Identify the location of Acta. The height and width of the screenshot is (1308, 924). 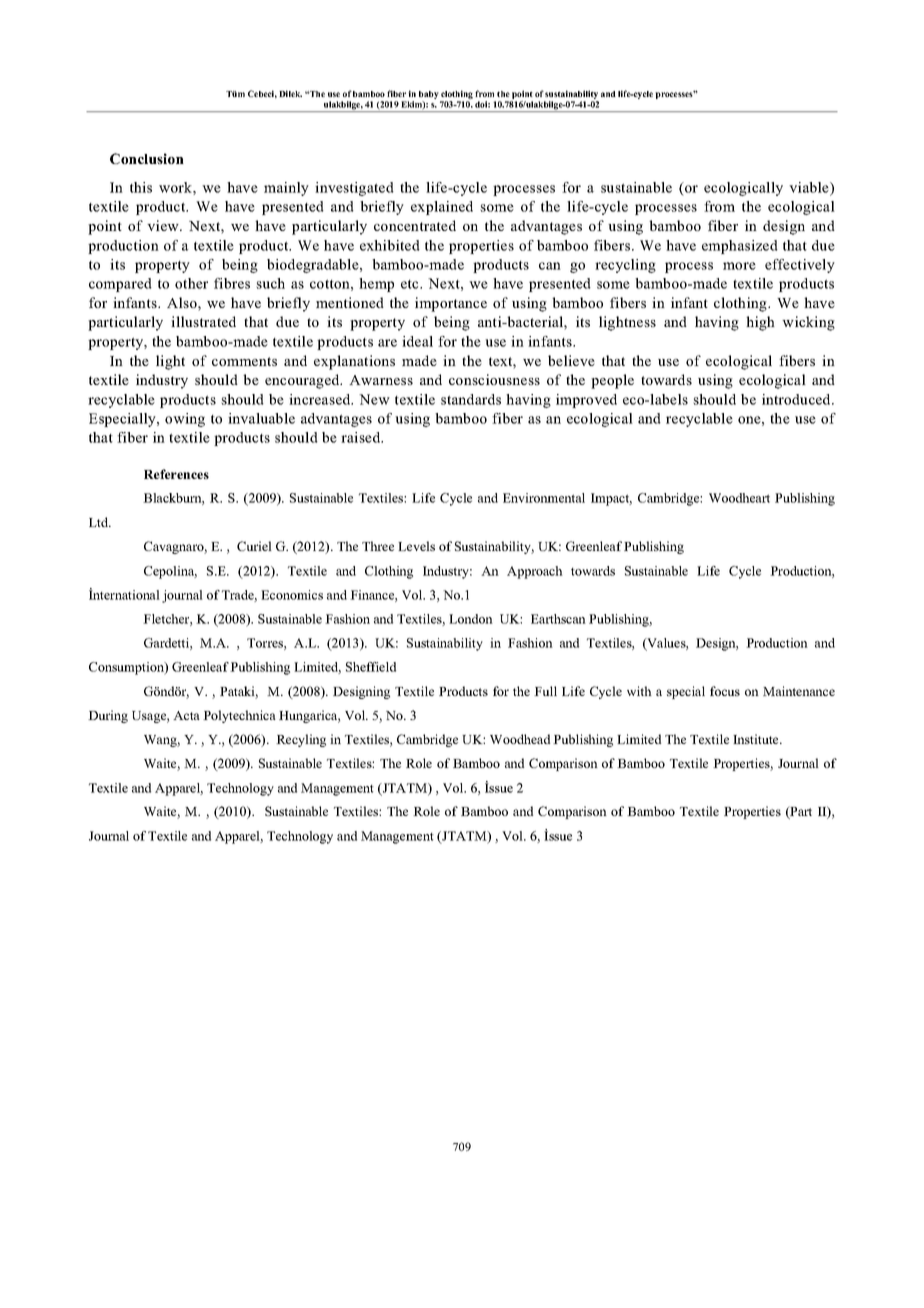
(186, 715).
